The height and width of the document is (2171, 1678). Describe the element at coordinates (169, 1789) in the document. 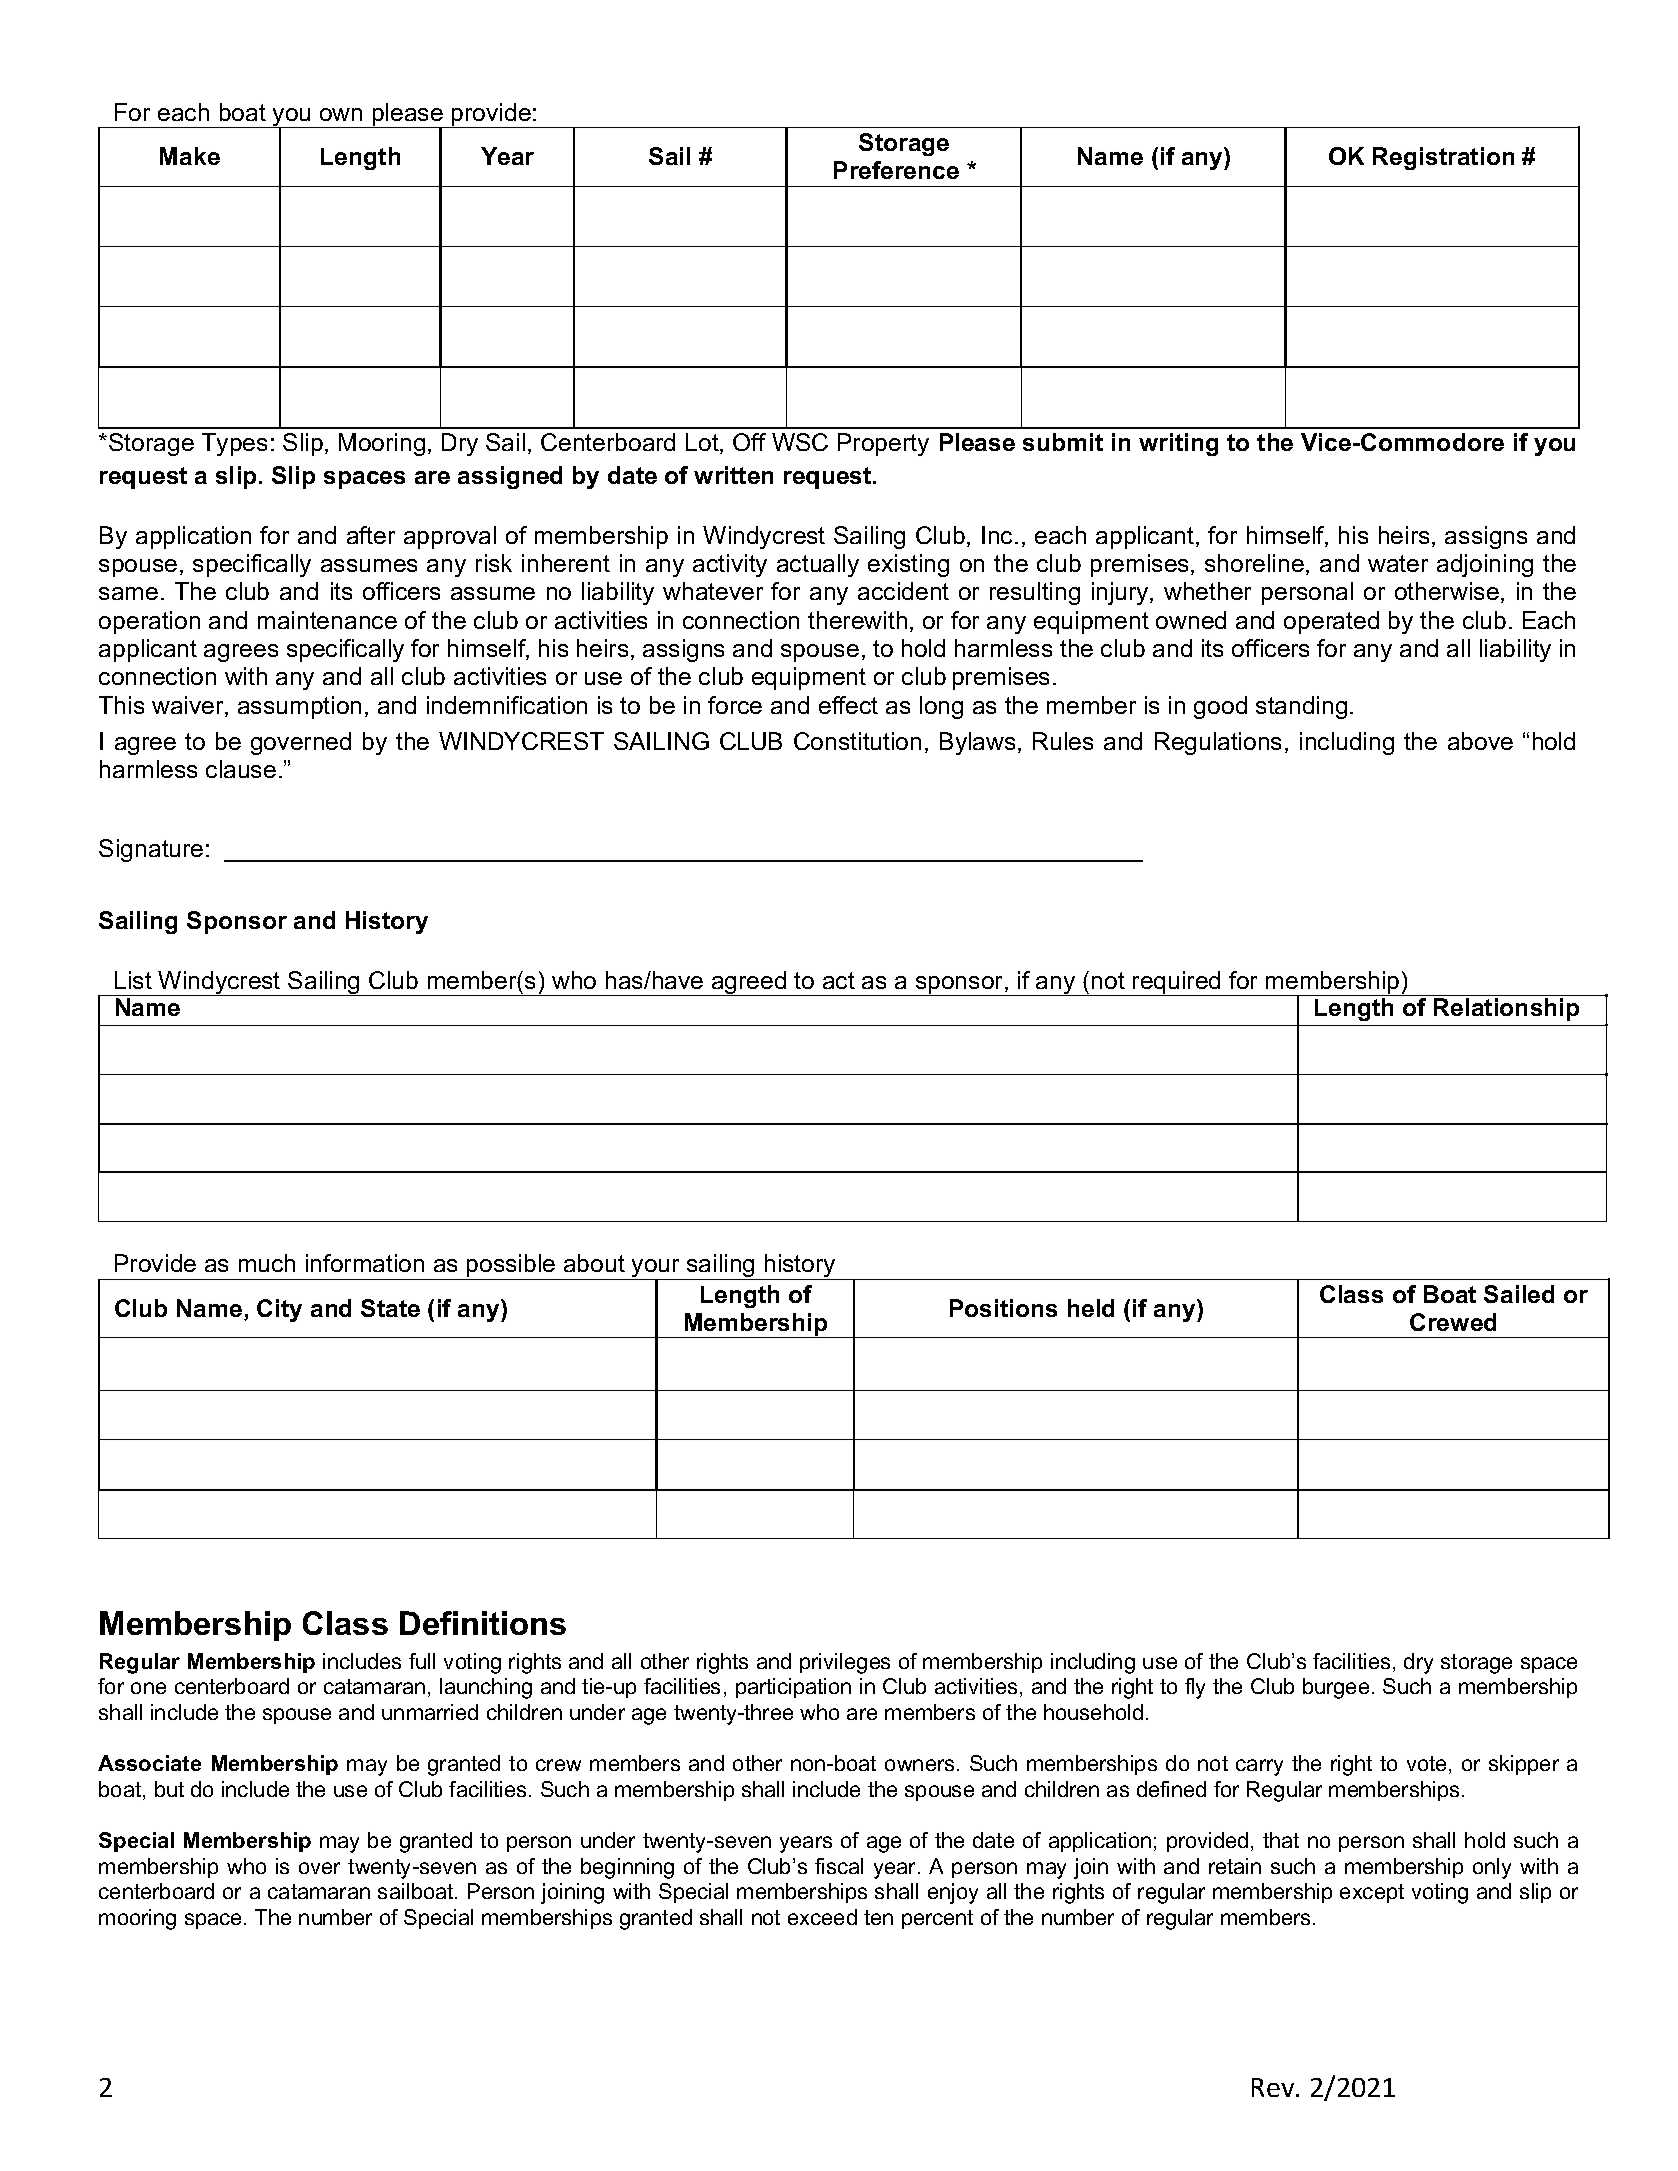

I see `but` at that location.
